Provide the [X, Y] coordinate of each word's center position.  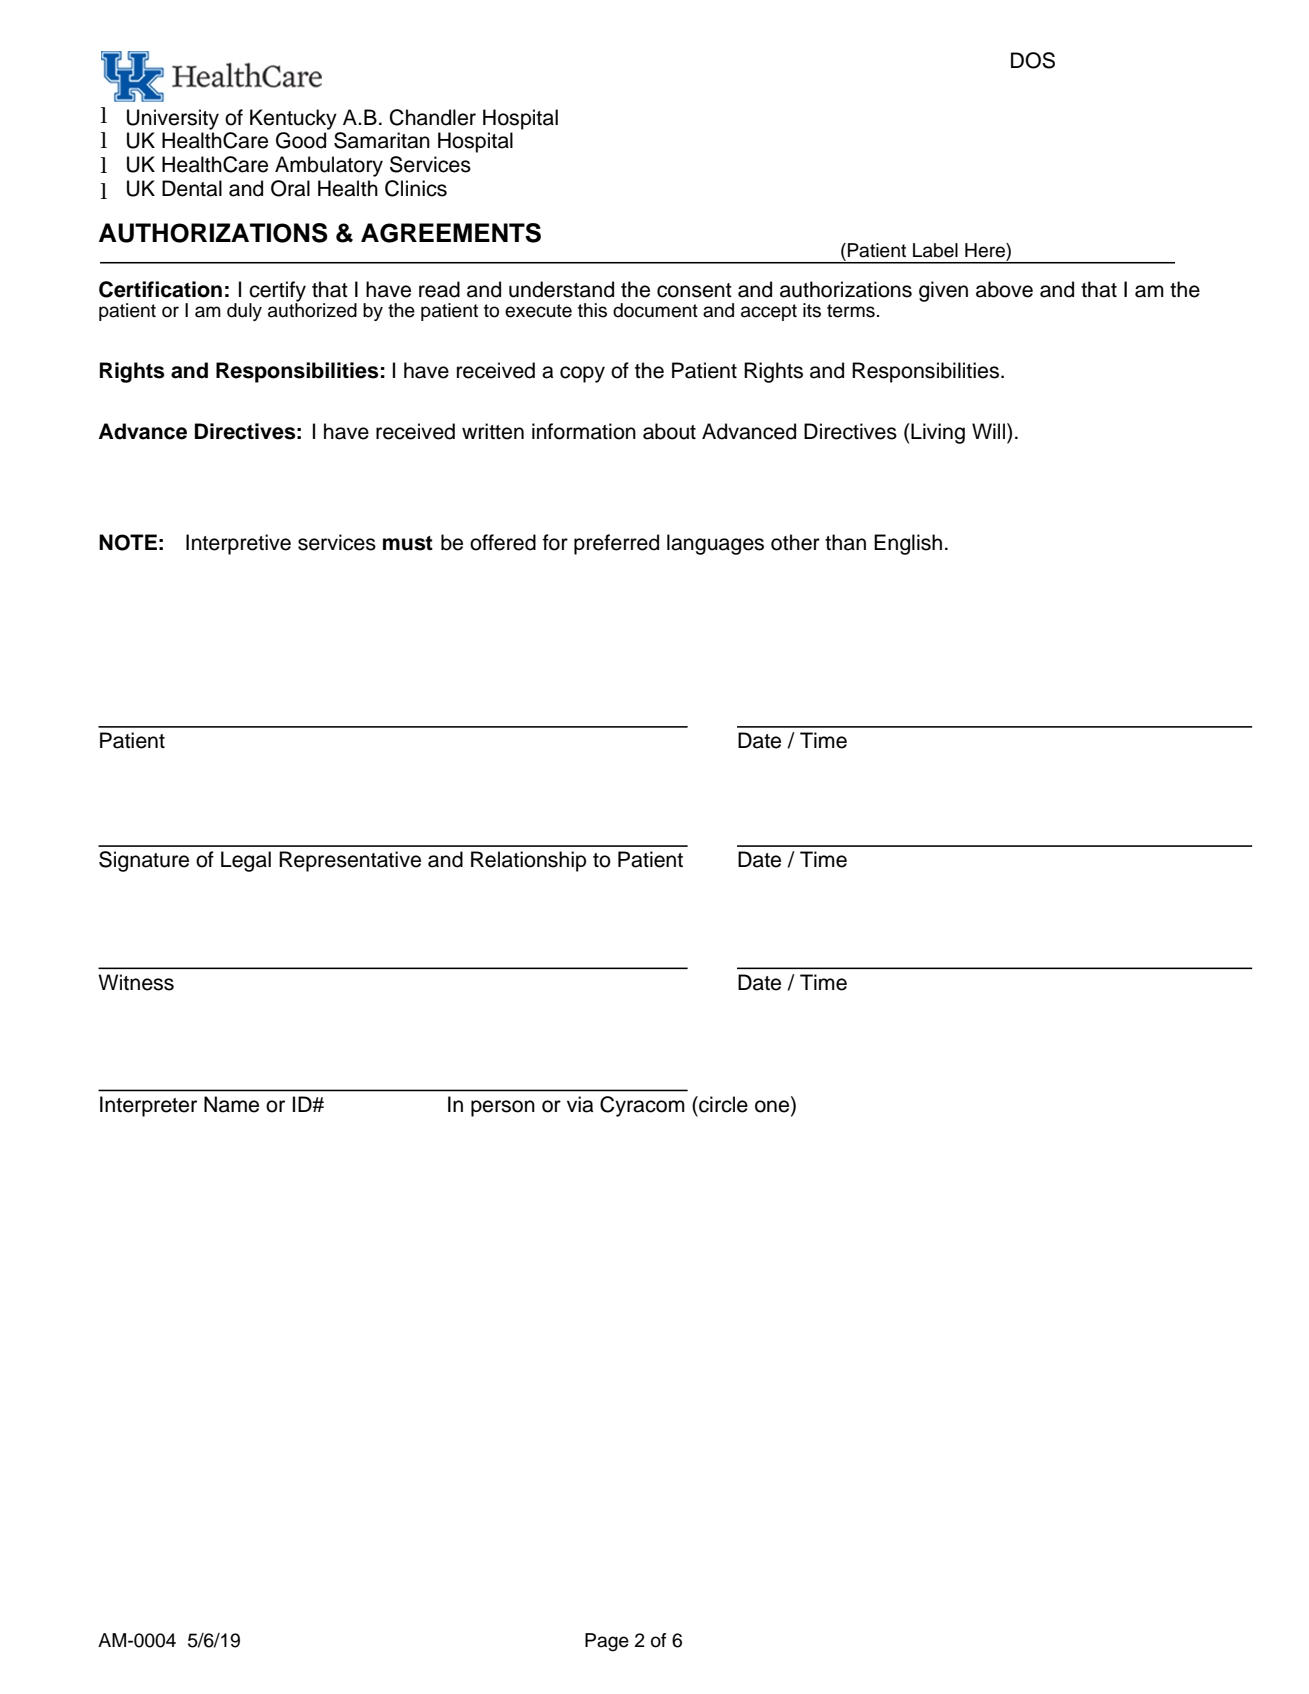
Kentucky [293, 119]
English [908, 544]
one [773, 1106]
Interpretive [238, 544]
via [580, 1104]
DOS [1033, 60]
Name [231, 1104]
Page [607, 1642]
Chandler [433, 117]
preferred [616, 544]
